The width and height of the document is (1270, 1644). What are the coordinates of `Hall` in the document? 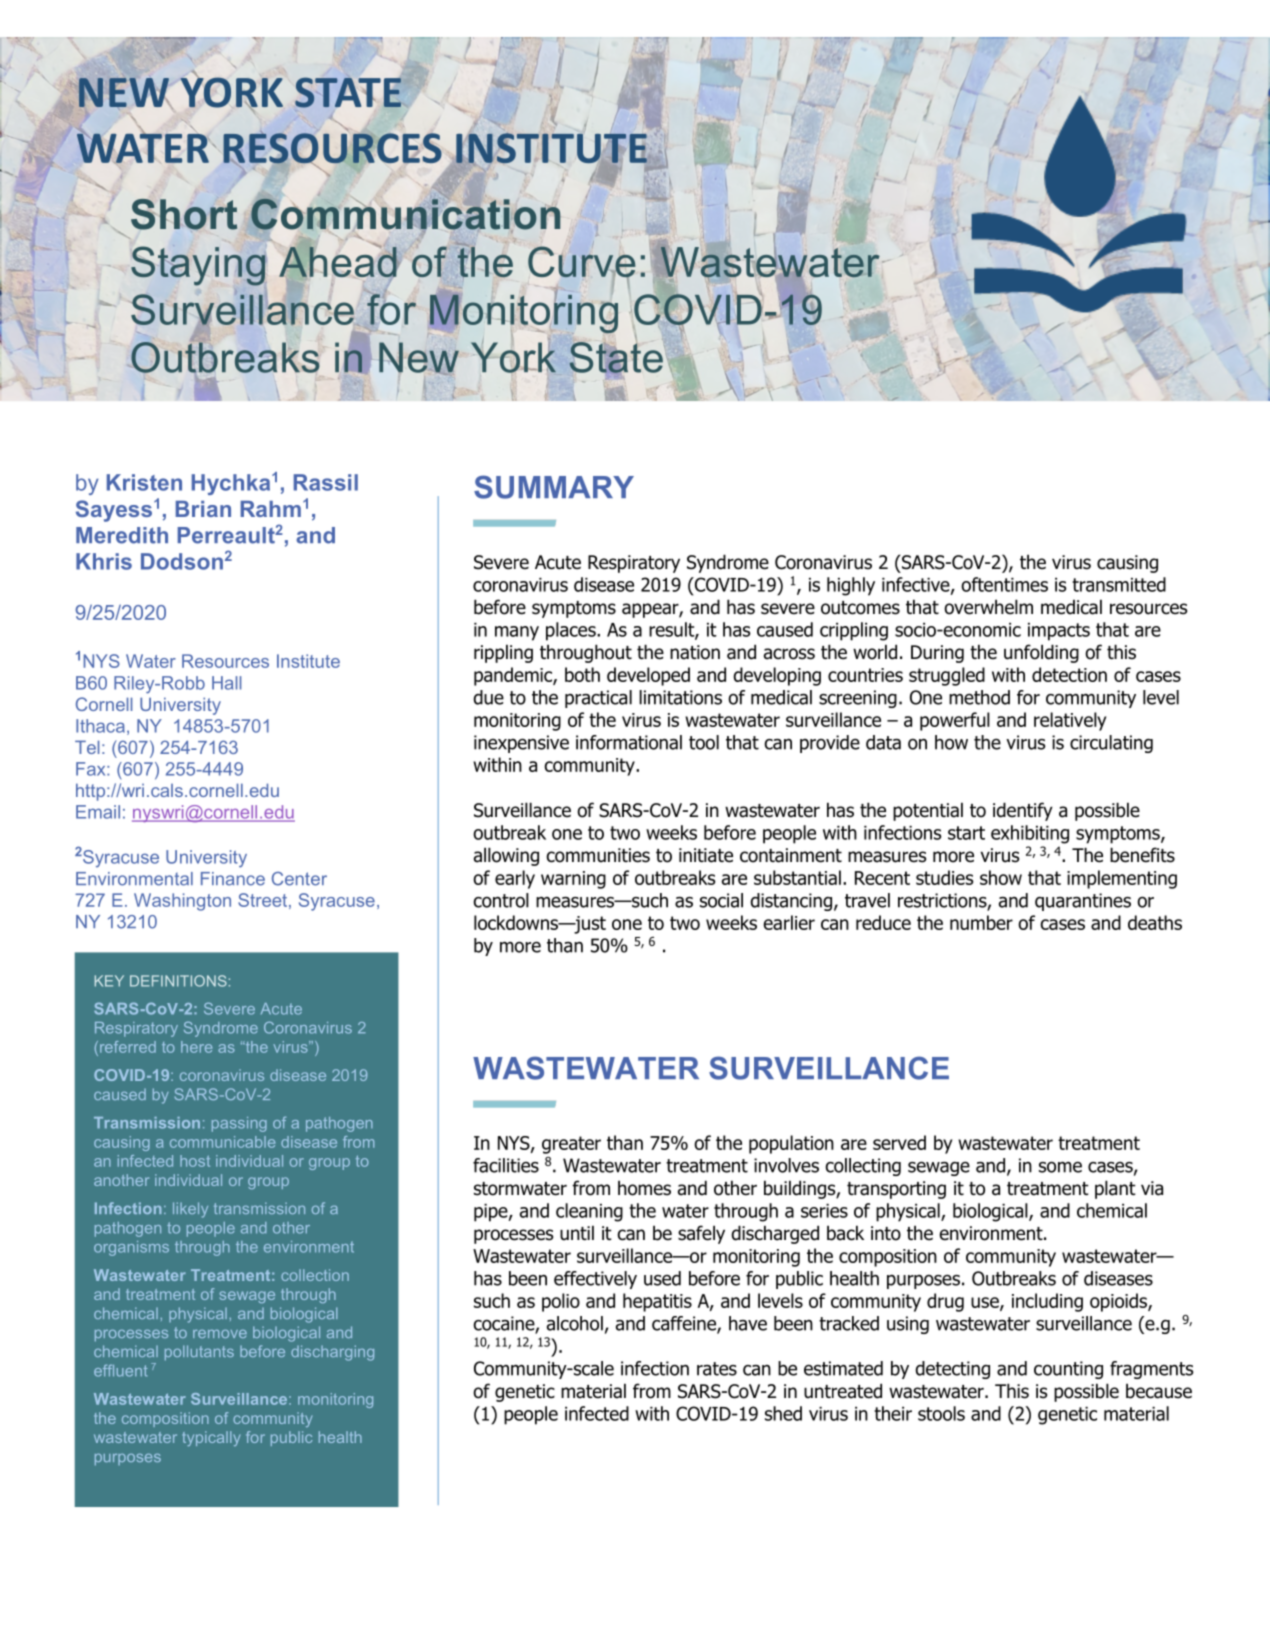 It's located at (226, 683).
